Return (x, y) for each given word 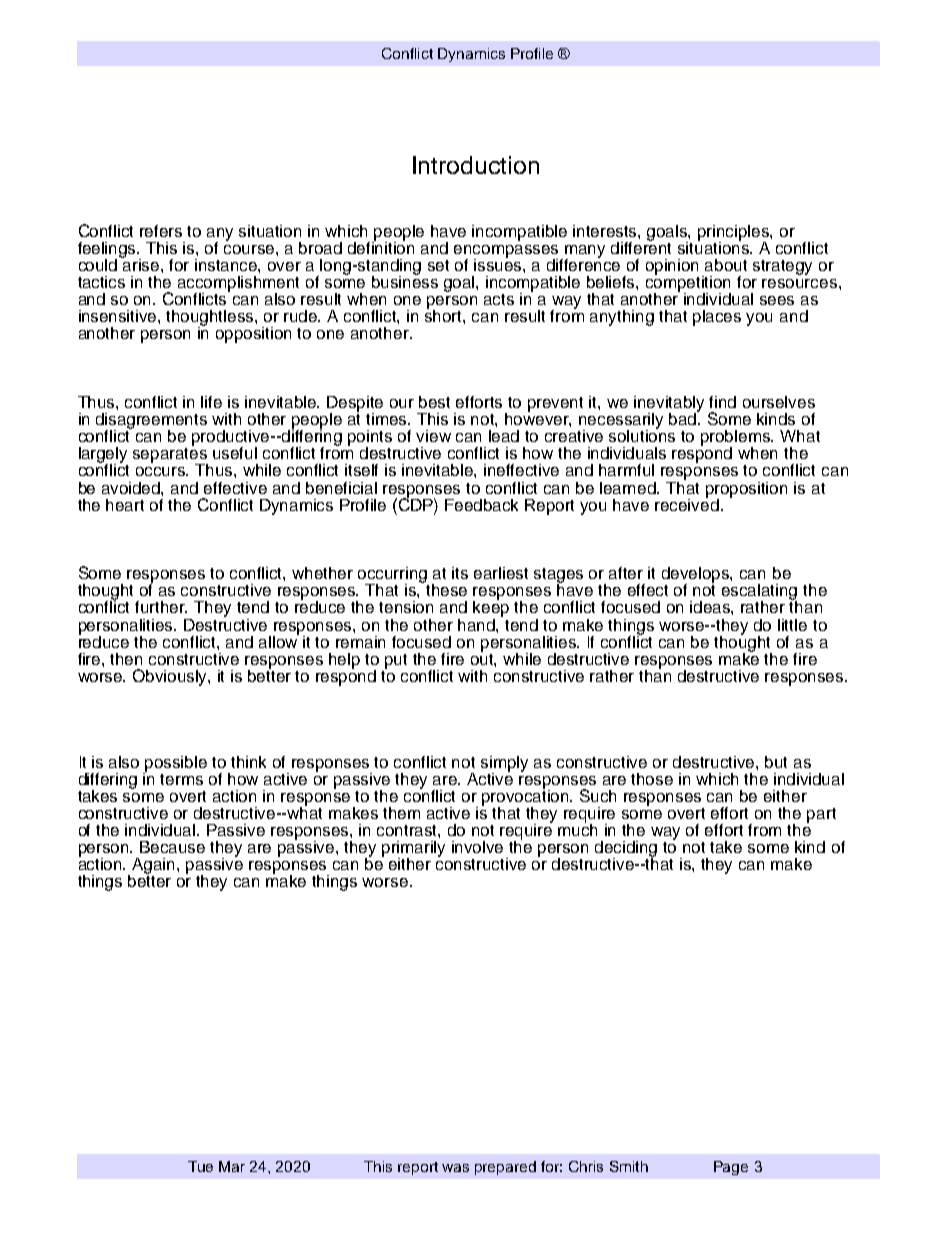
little (792, 625)
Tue (200, 1166)
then (126, 659)
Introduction (476, 165)
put (396, 661)
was (455, 1168)
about (726, 265)
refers (161, 231)
